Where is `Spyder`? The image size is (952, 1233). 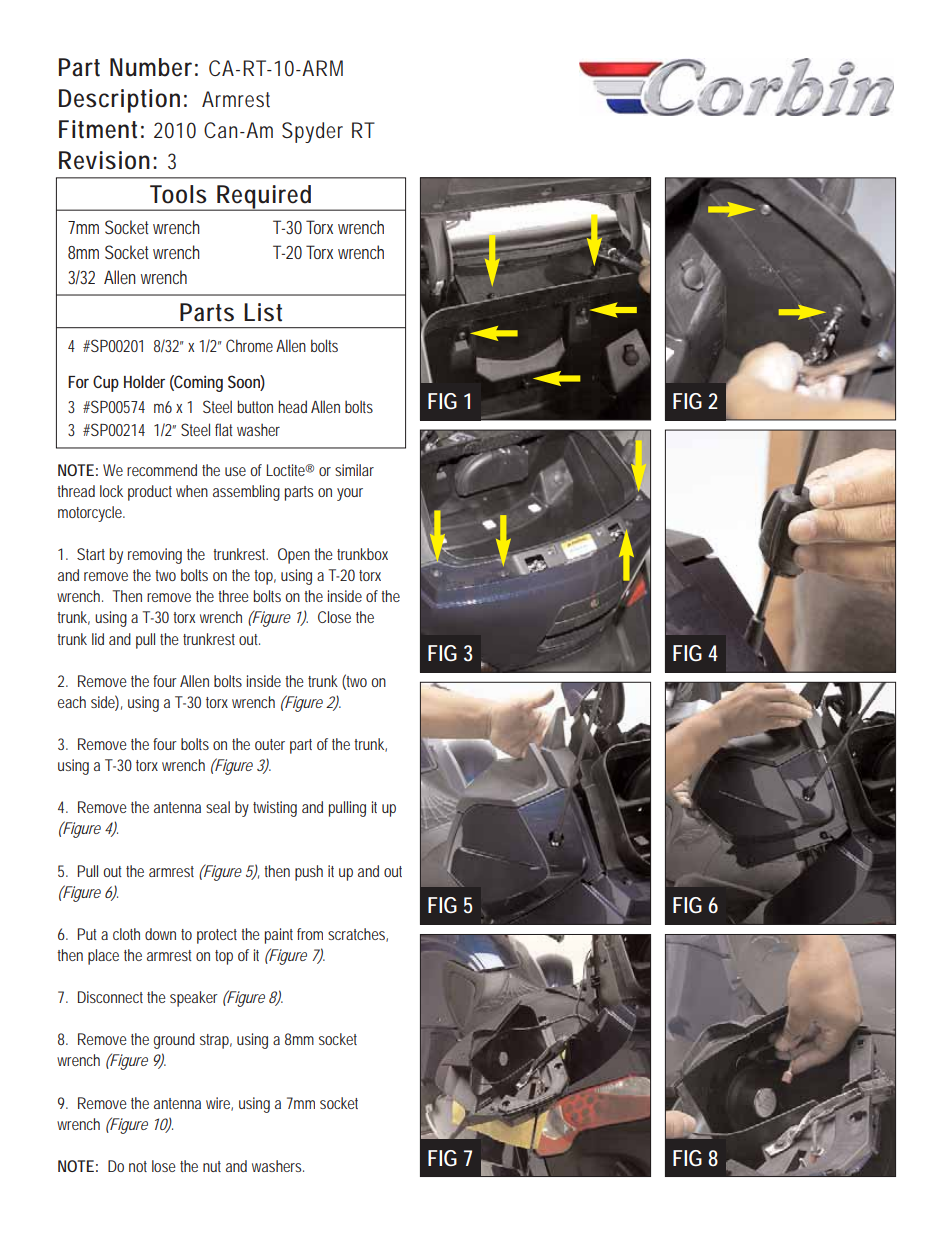
Spyder is located at coordinates (312, 132).
